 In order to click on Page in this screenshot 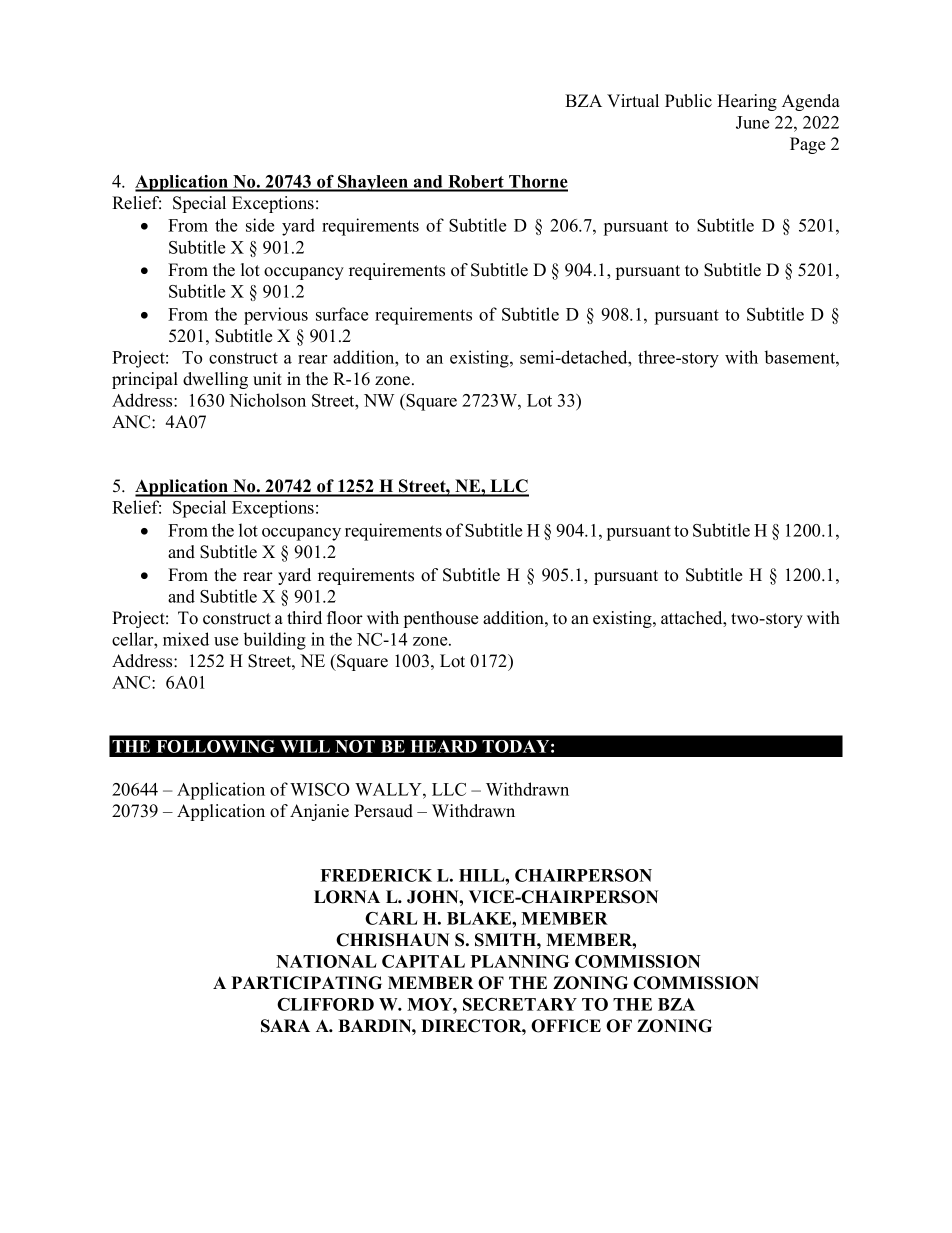, I will do `click(807, 145)`.
